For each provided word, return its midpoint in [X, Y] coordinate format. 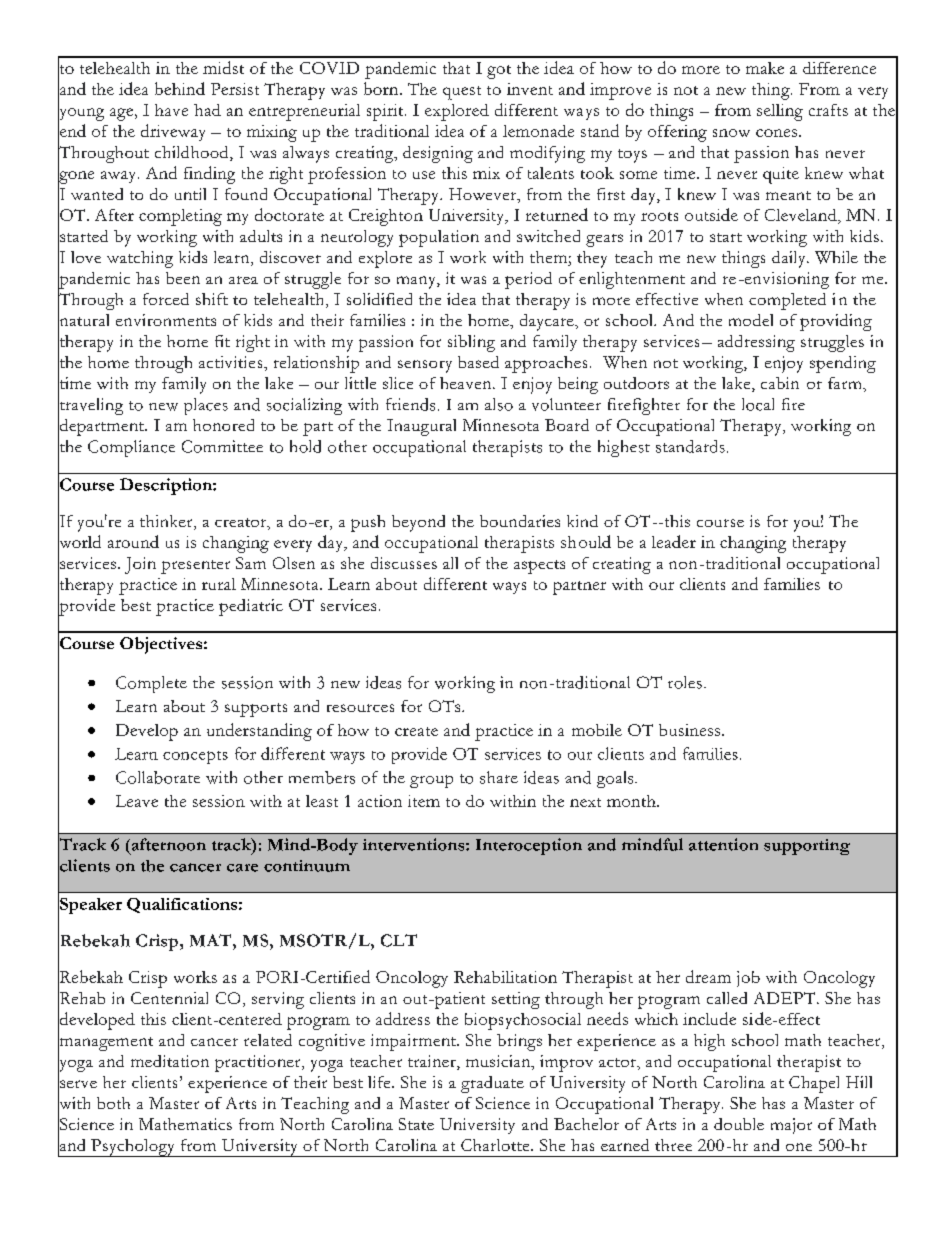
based [478, 362]
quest [462, 93]
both [113, 1103]
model [751, 320]
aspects [539, 567]
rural [219, 584]
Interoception [529, 846]
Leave [137, 801]
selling [780, 112]
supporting [807, 847]
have [171, 110]
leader [674, 541]
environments [166, 320]
